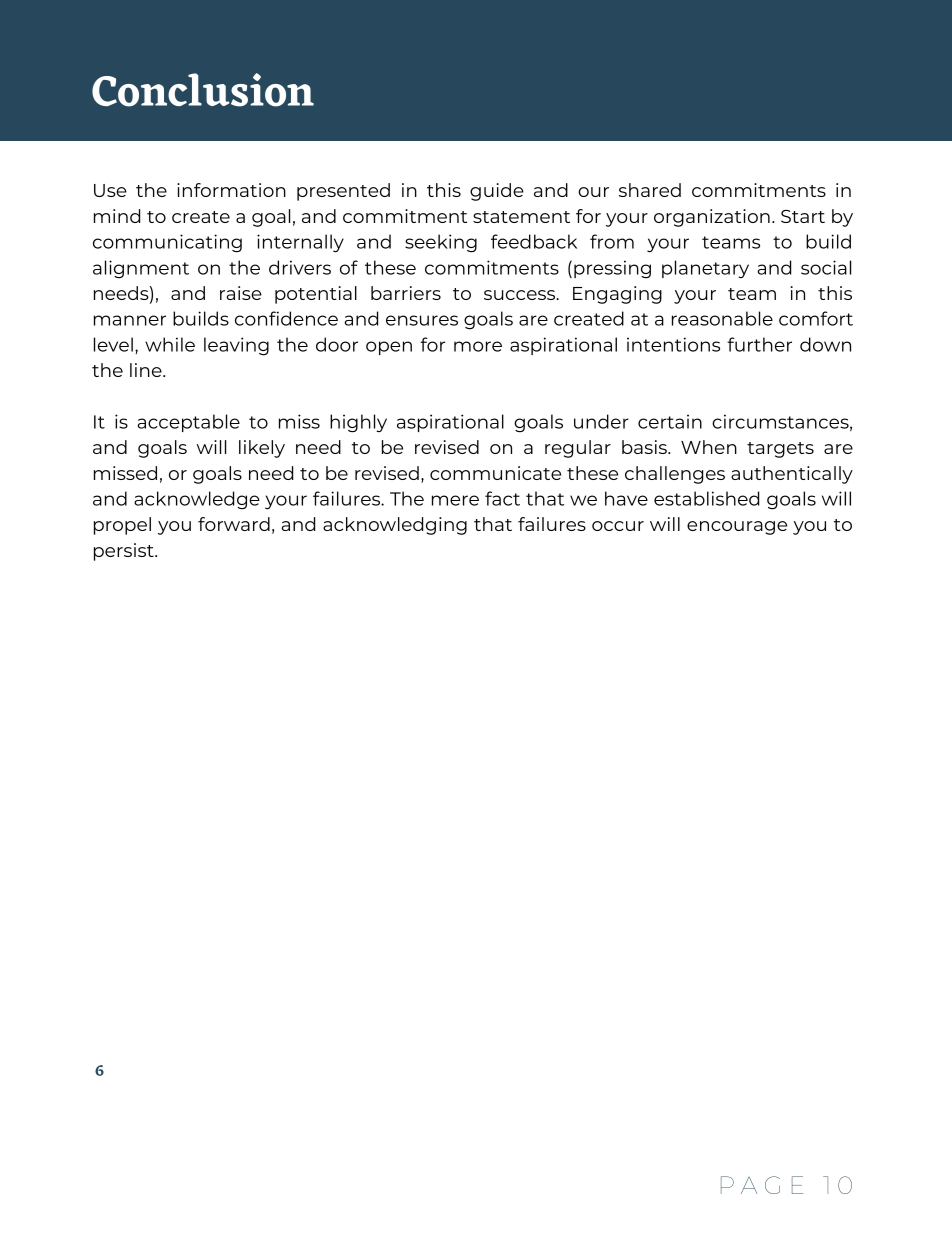  What do you see at coordinates (188, 423) in the image?
I see `acceptable` at bounding box center [188, 423].
